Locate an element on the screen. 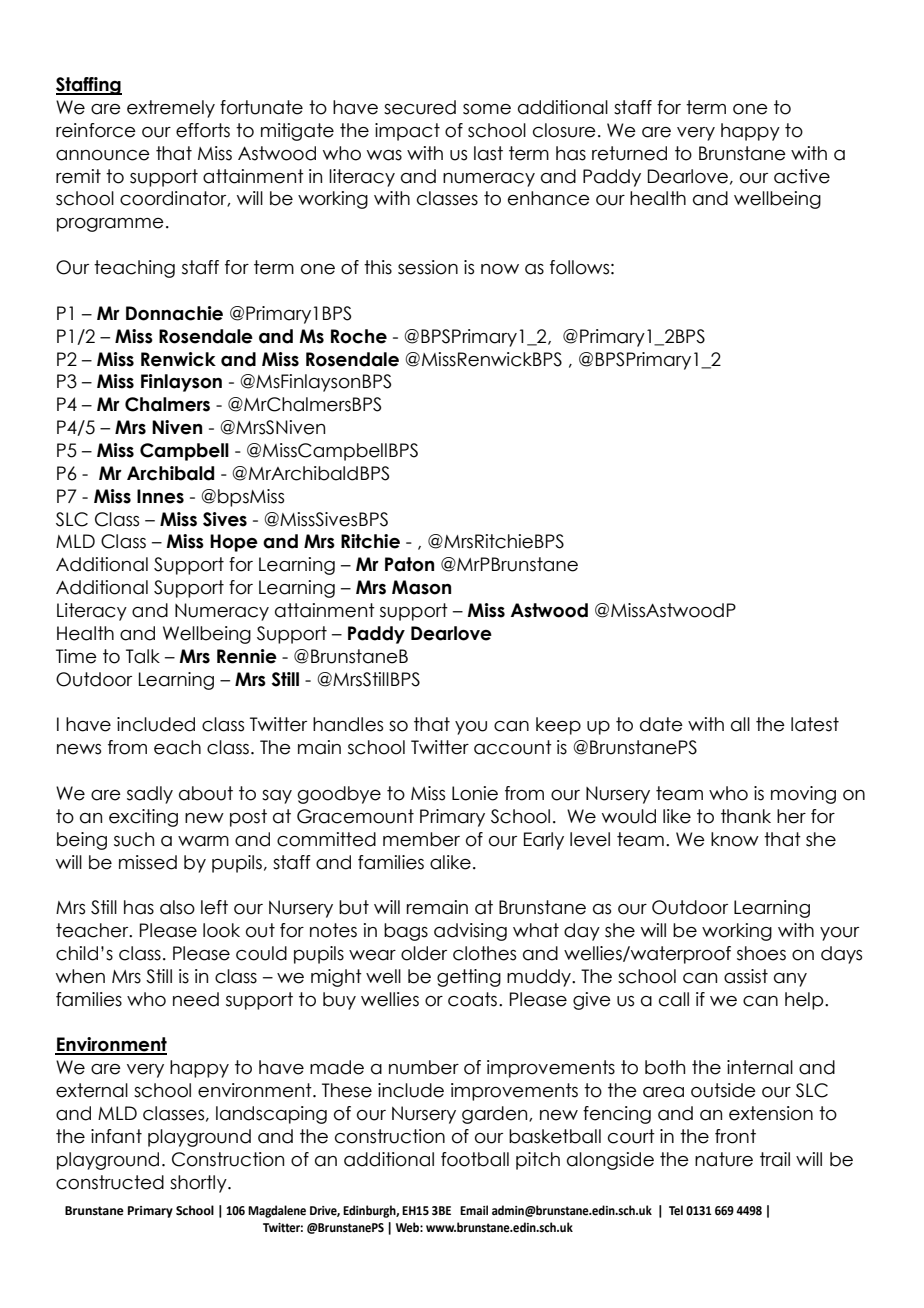 The height and width of the screenshot is (1308, 924). Innes is located at coordinates (160, 496).
